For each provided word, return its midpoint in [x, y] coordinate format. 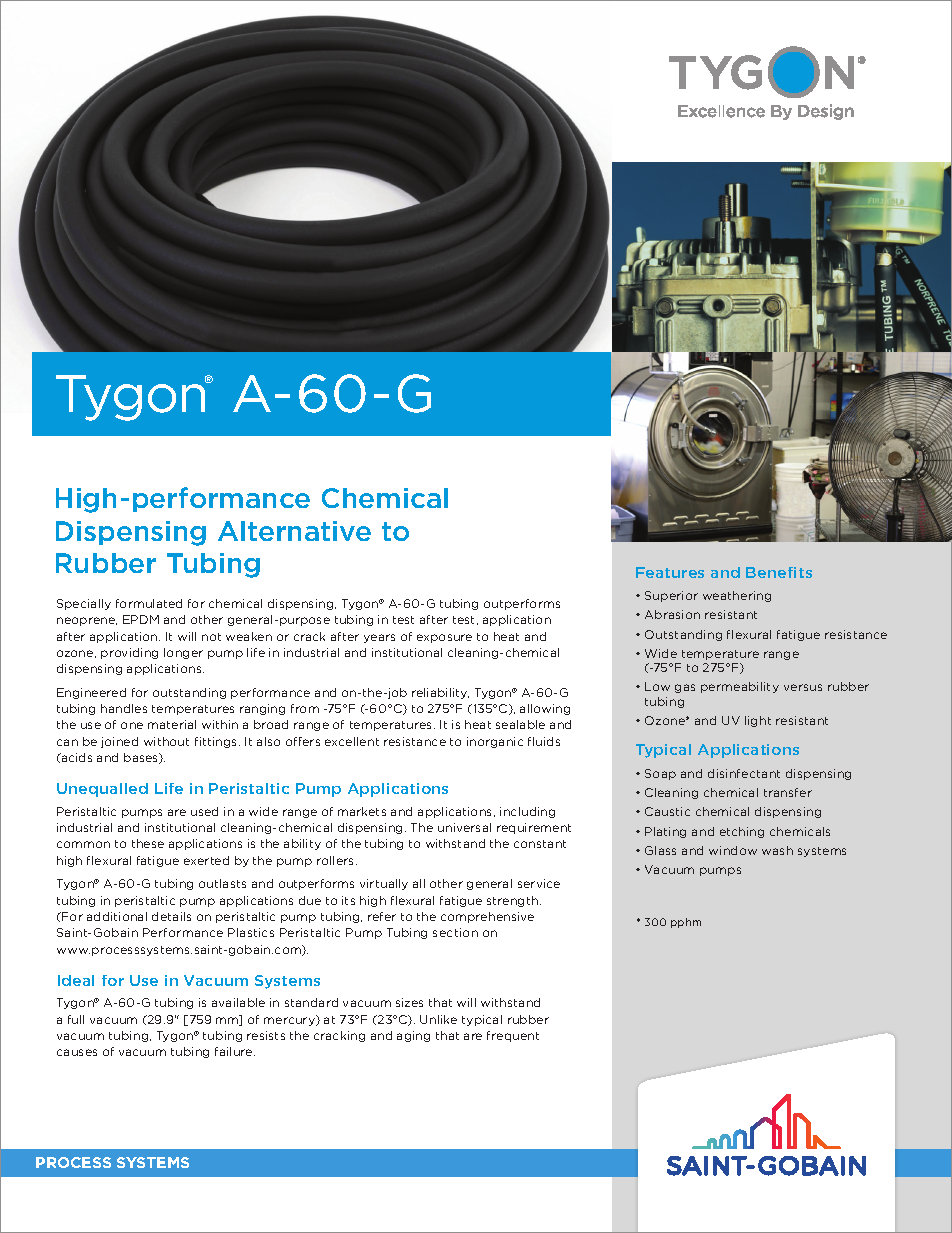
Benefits [779, 572]
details [171, 916]
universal [464, 827]
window [733, 850]
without [166, 741]
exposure [444, 638]
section [455, 932]
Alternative [294, 531]
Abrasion [672, 614]
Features [670, 572]
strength [512, 901]
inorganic [495, 742]
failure [235, 1051]
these [148, 843]
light [758, 721]
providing [129, 653]
